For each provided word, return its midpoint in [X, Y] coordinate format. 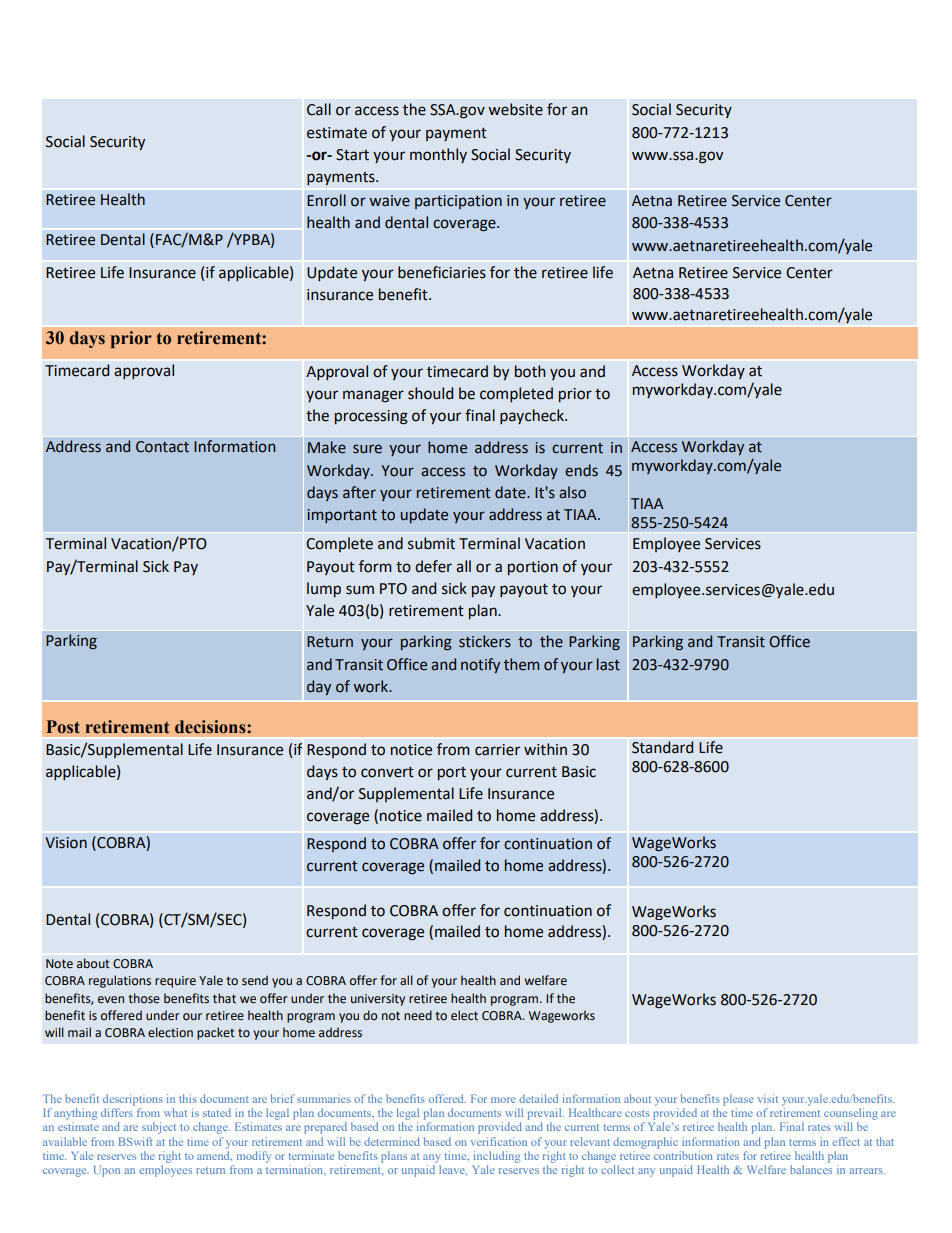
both [530, 371]
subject [159, 1128]
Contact [162, 447]
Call [319, 109]
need [418, 1015]
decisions [211, 727]
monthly [438, 155]
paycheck [533, 416]
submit [431, 543]
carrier [497, 750]
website [515, 109]
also [572, 492]
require [175, 982]
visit [768, 1098]
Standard [663, 747]
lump [324, 589]
